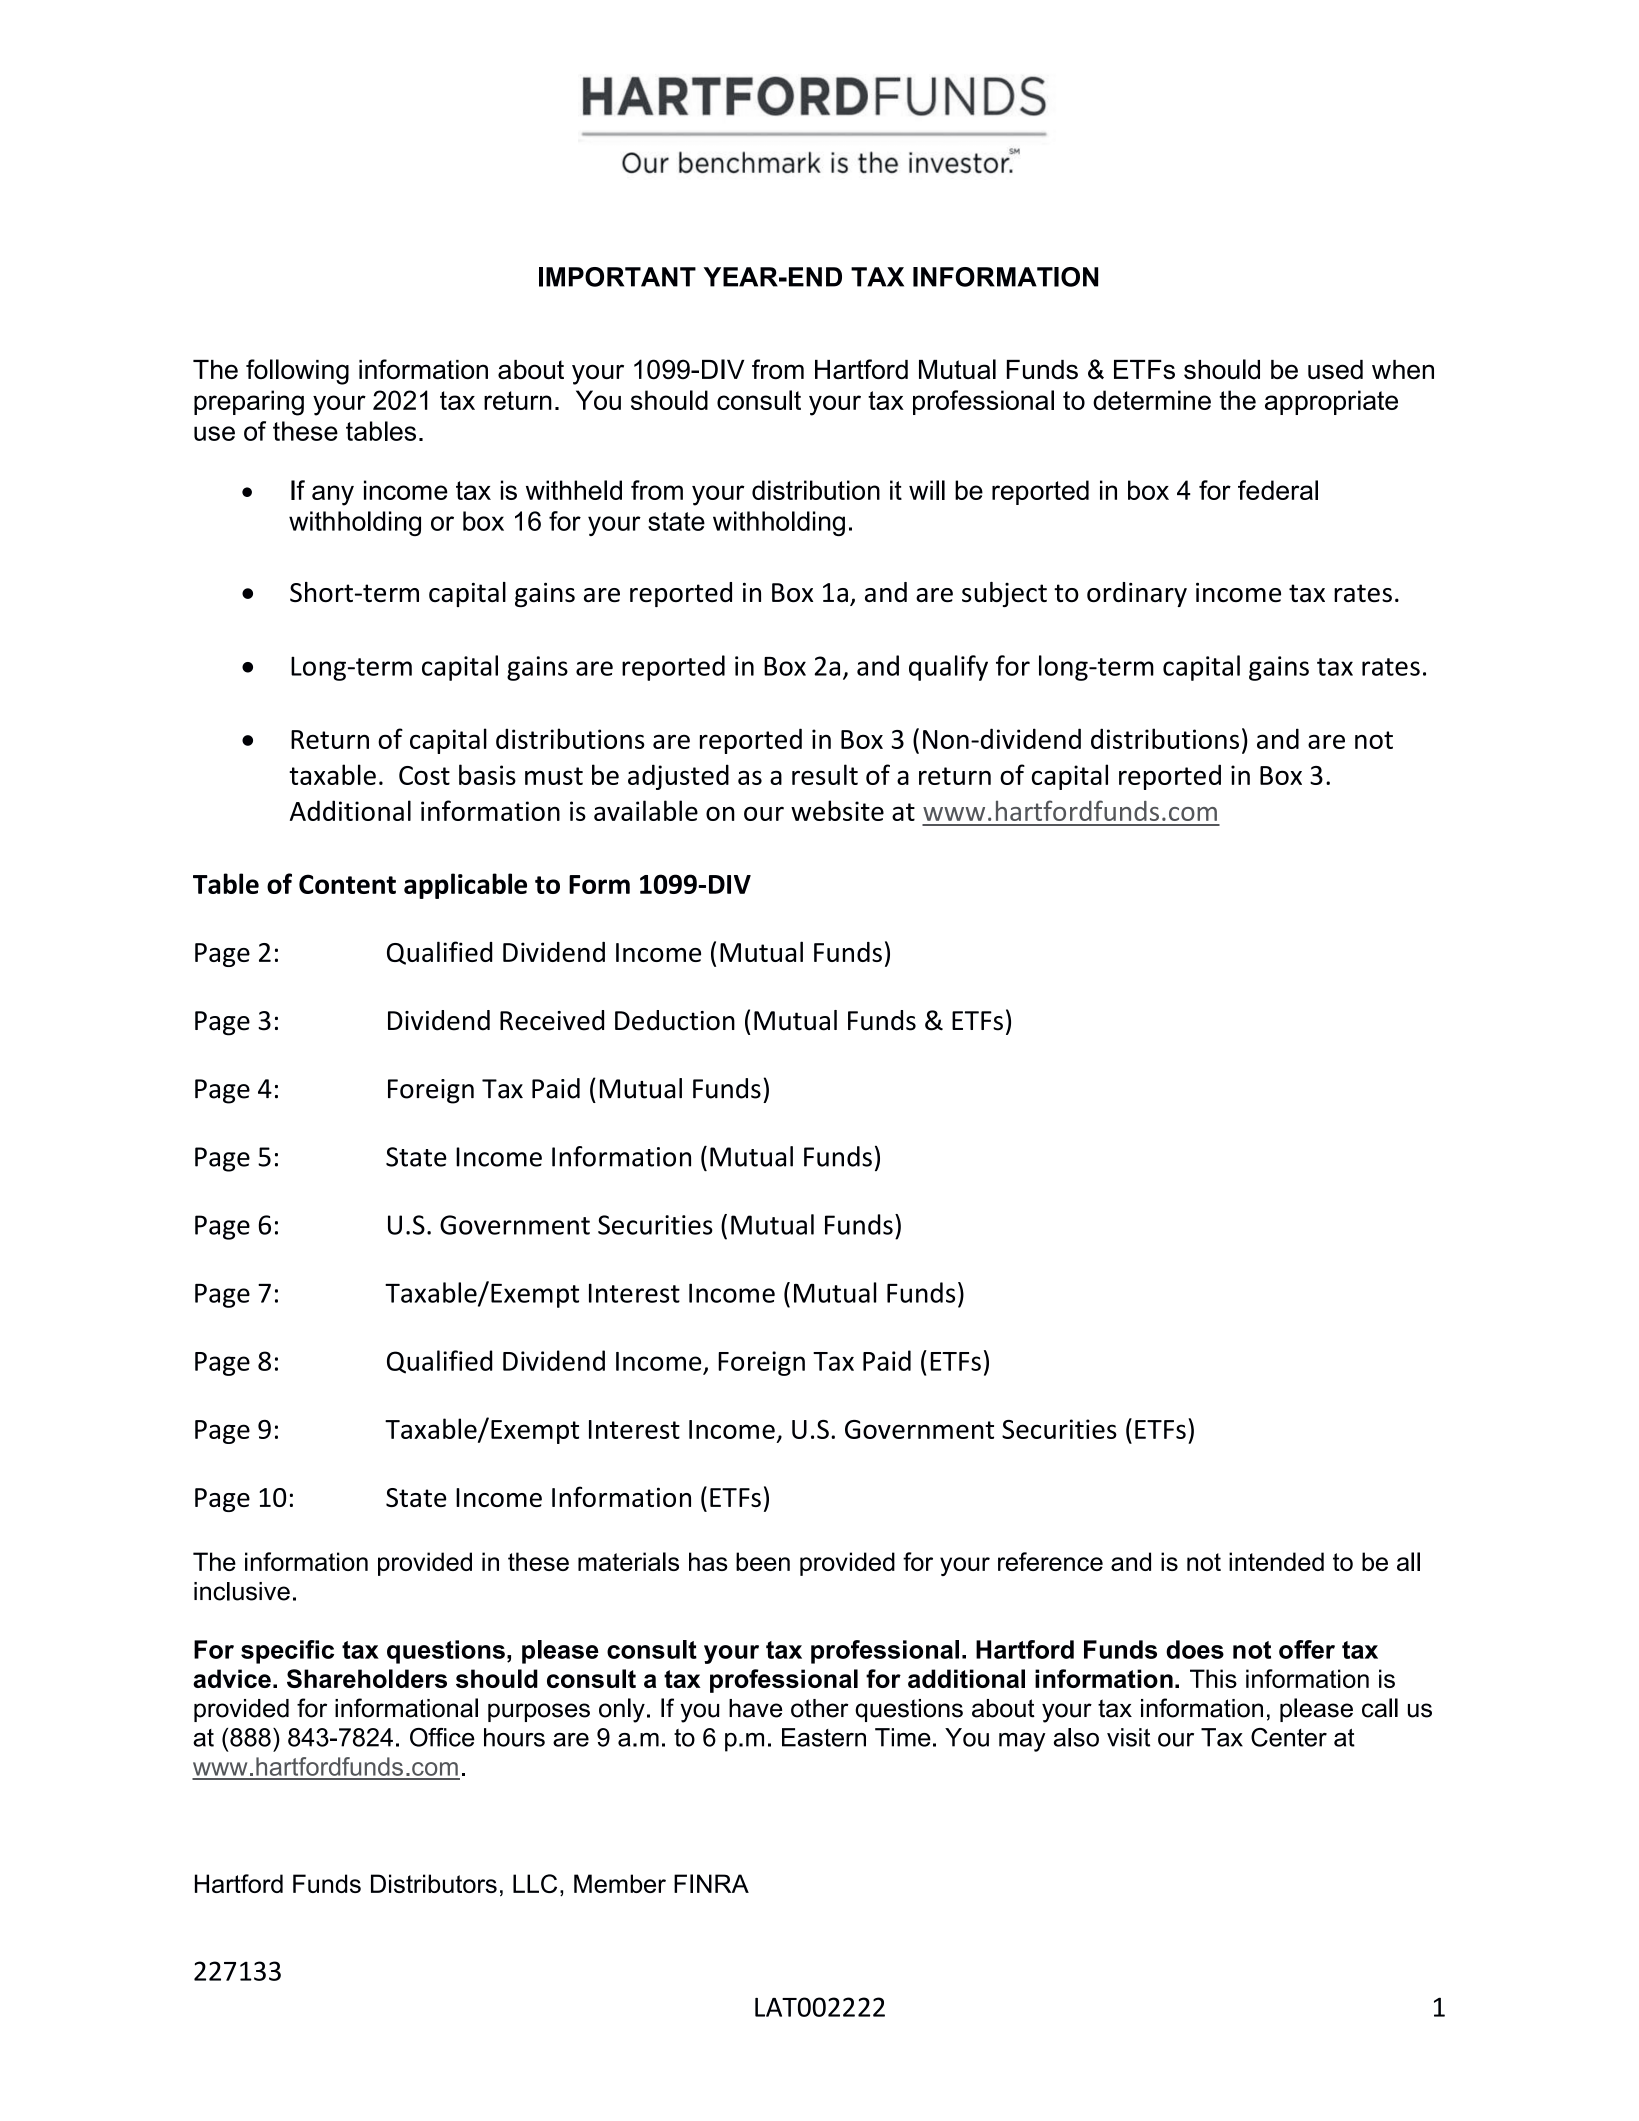  What do you see at coordinates (1289, 1737) in the document?
I see `Center` at bounding box center [1289, 1737].
